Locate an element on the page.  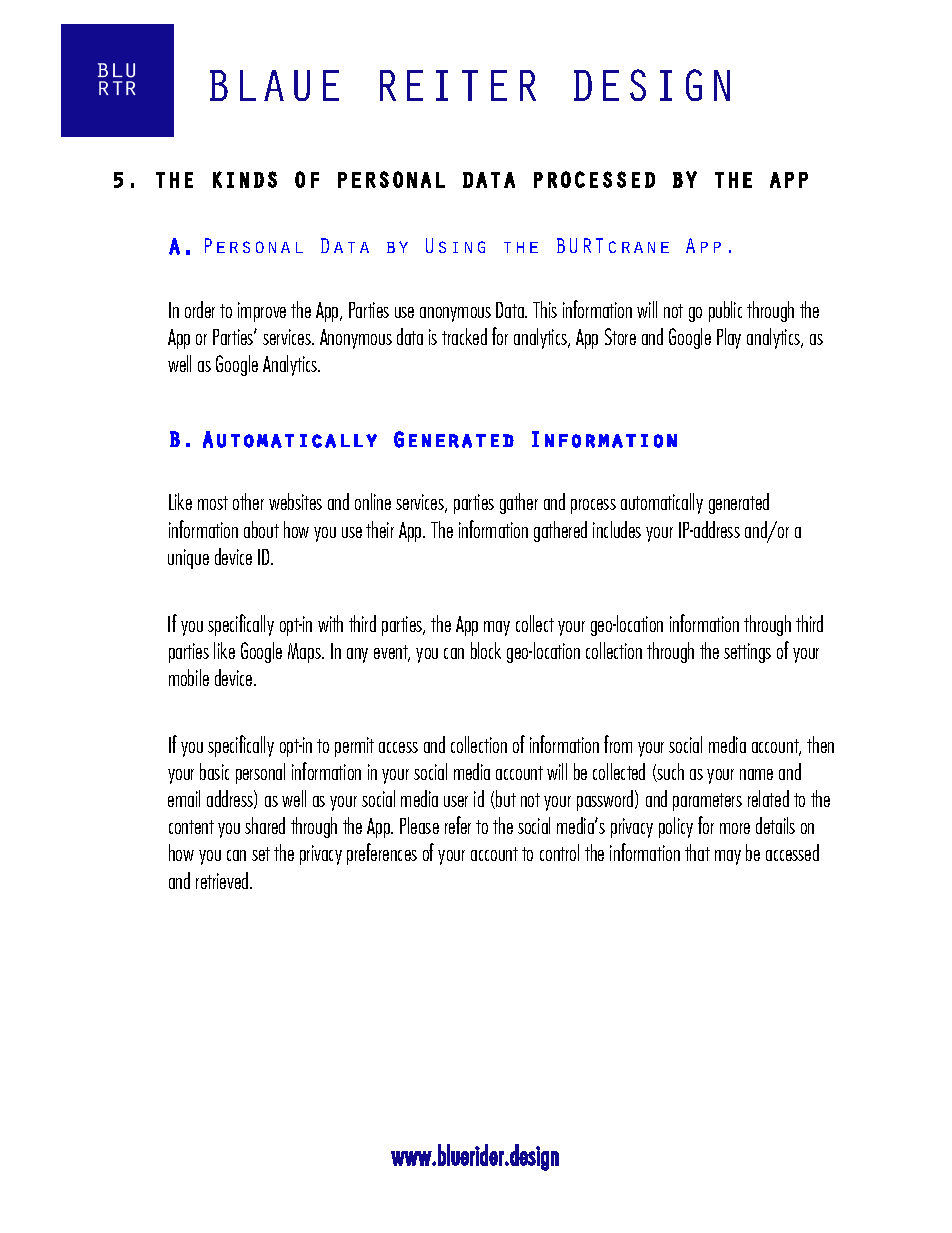
REITER is located at coordinates (458, 85).
